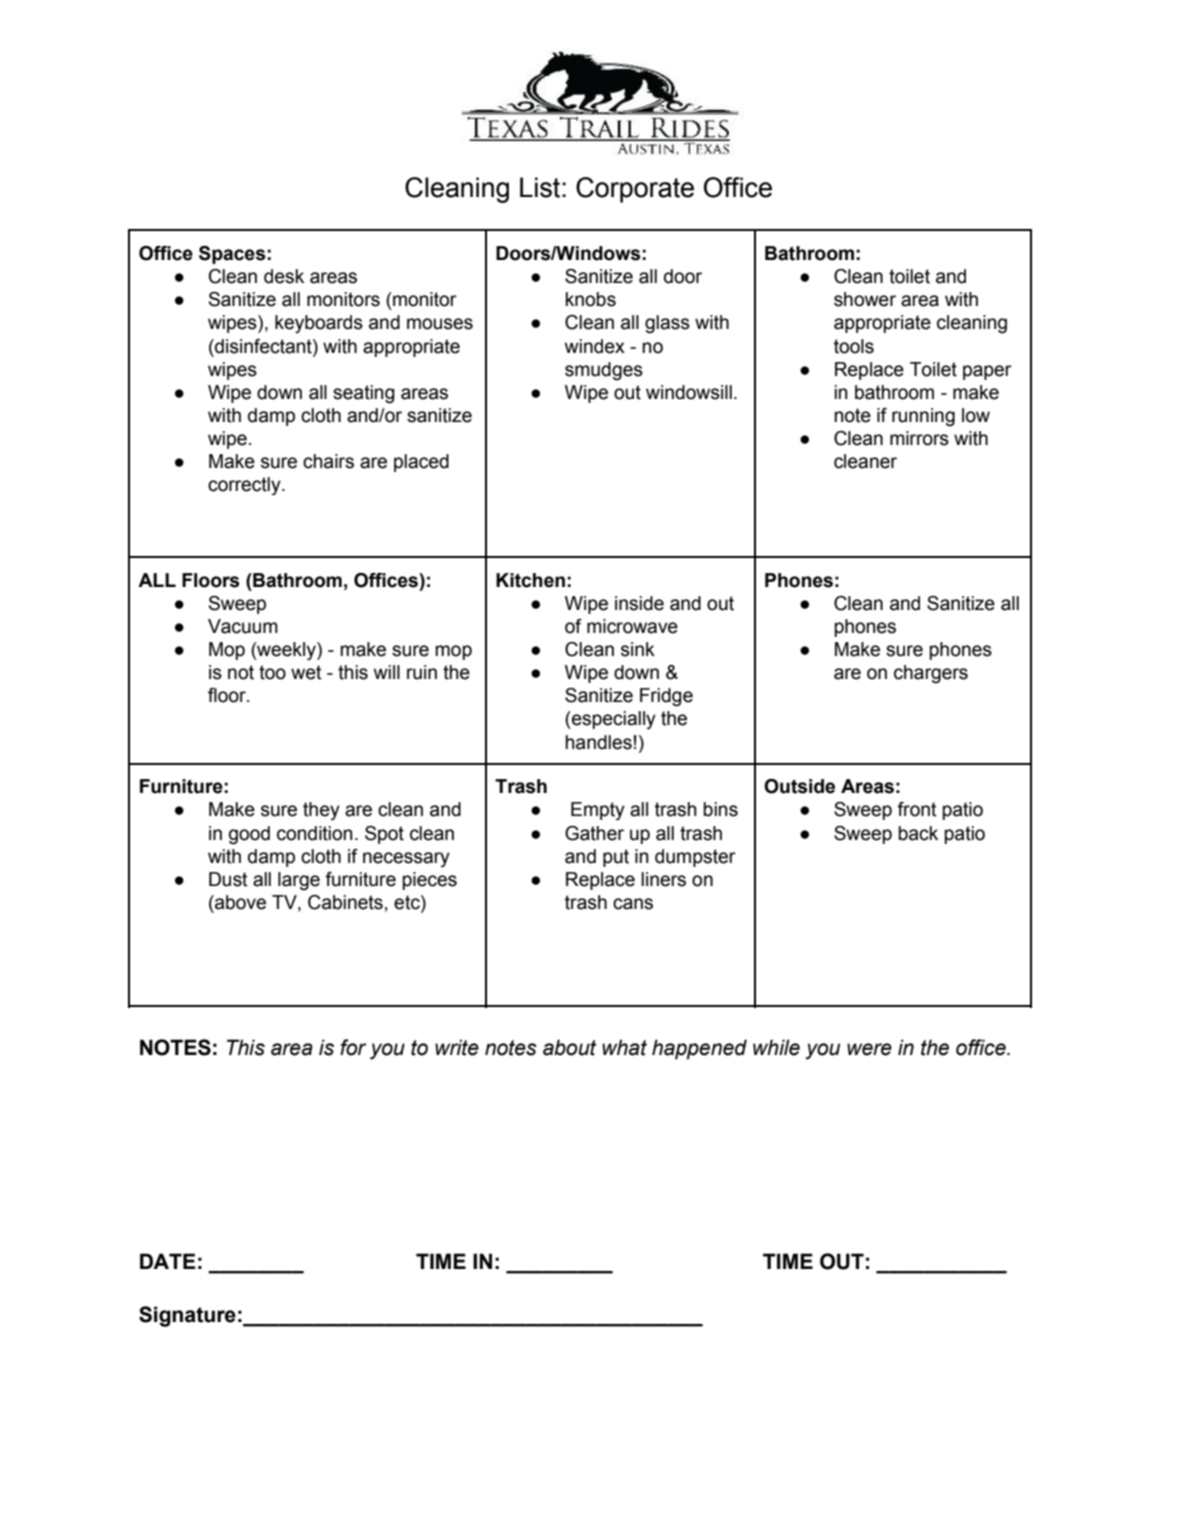 The image size is (1179, 1526). I want to click on placed, so click(421, 463).
